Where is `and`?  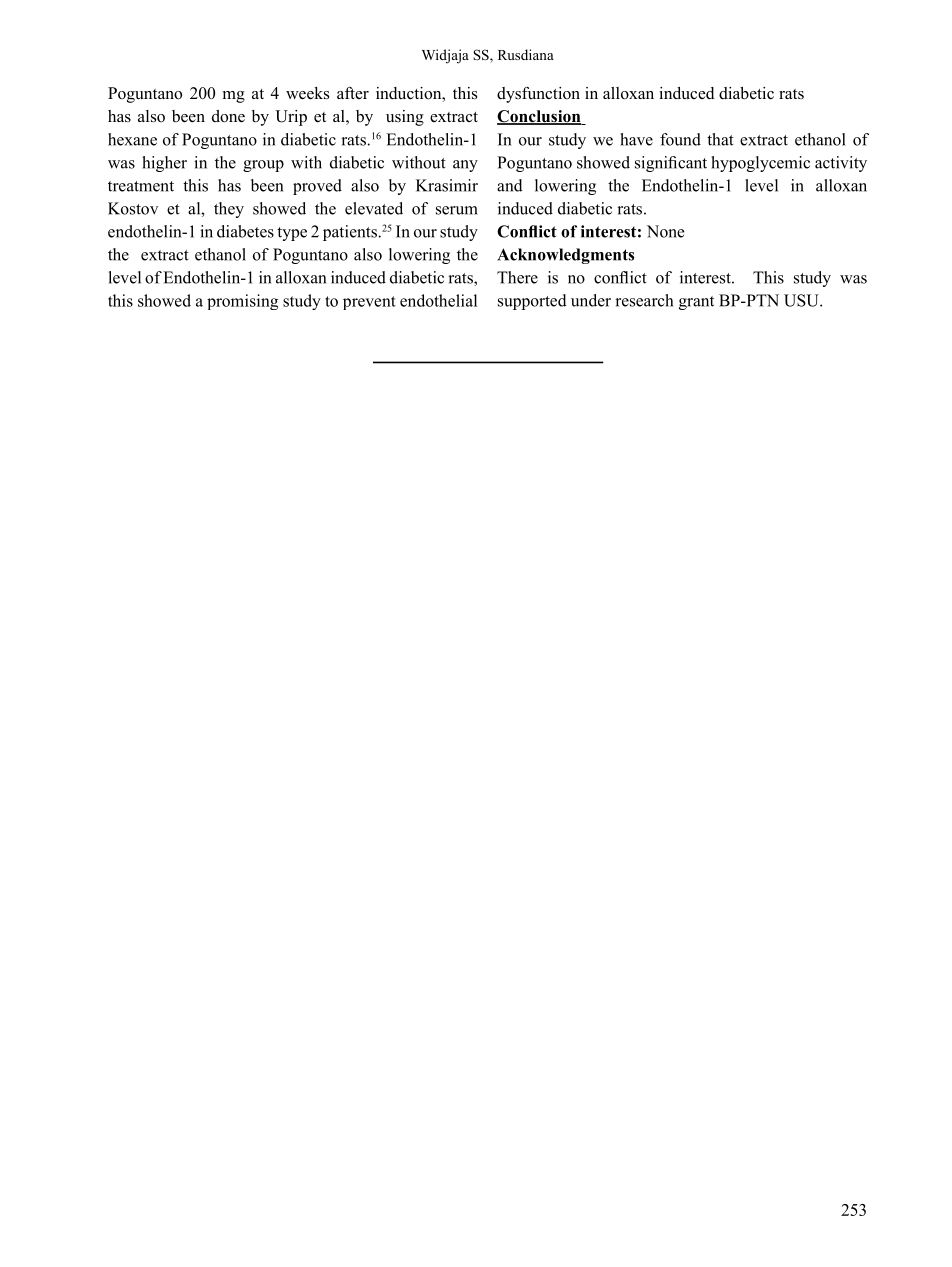 and is located at coordinates (510, 185).
